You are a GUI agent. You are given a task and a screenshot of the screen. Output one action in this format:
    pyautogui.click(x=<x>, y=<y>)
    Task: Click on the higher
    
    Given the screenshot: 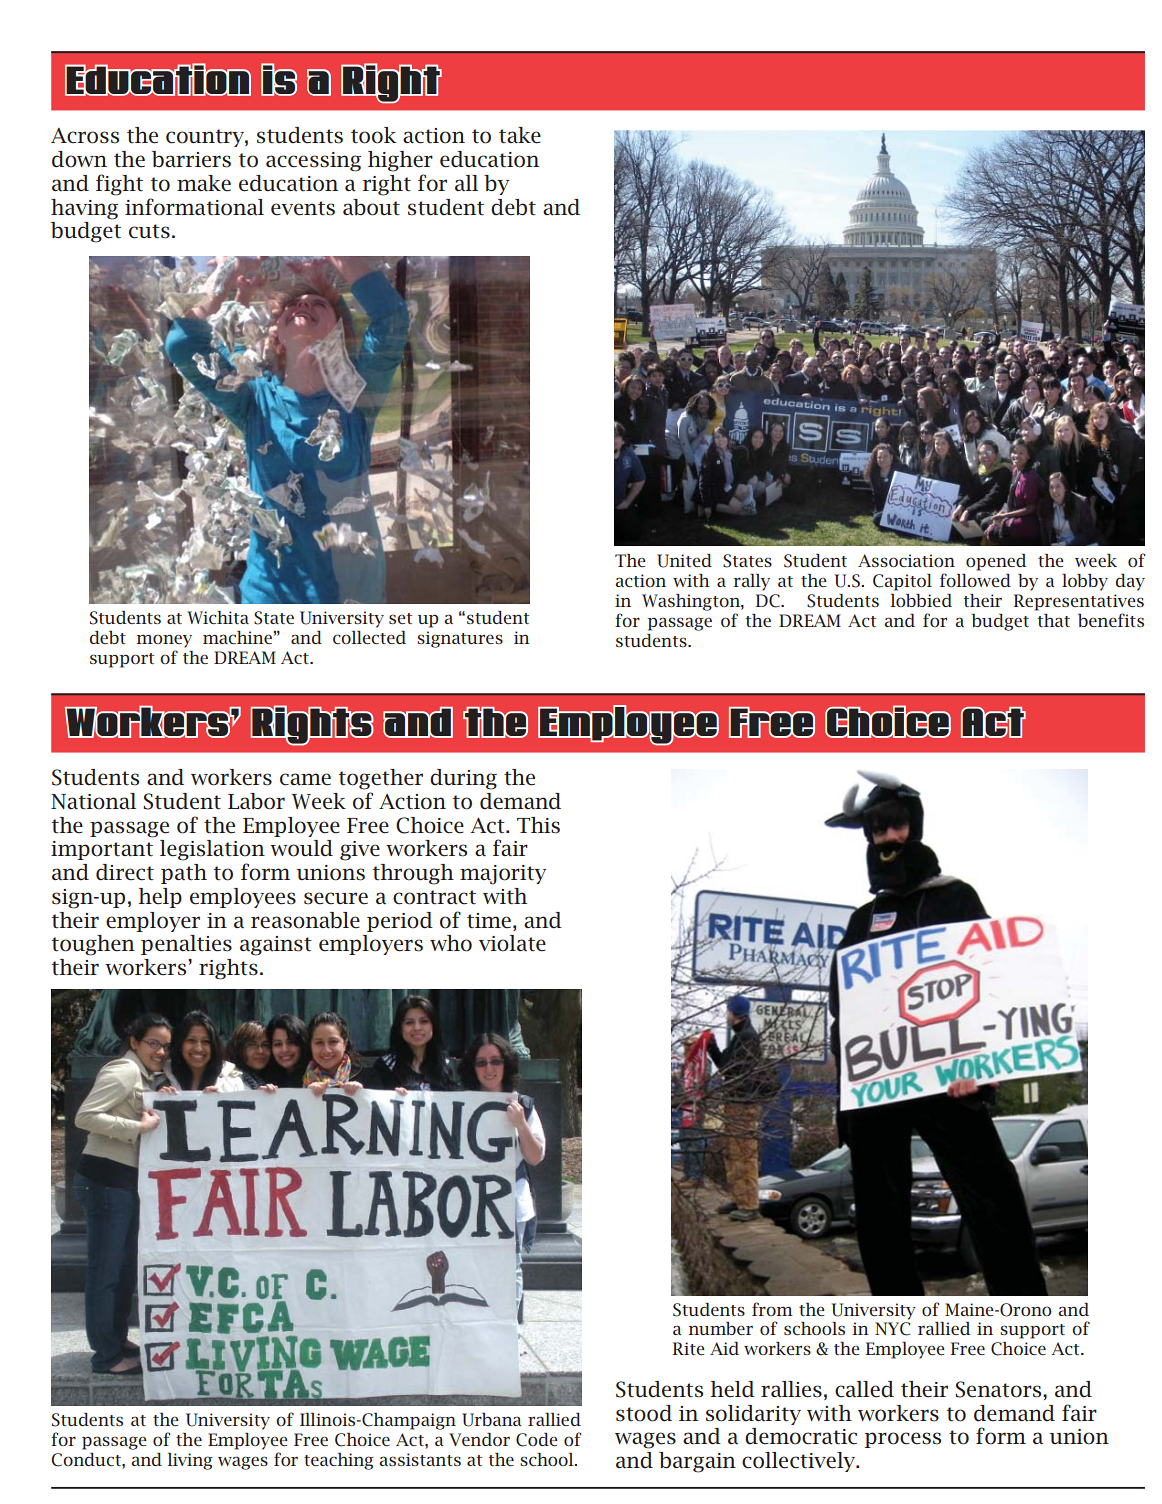 What is the action you would take?
    pyautogui.click(x=400, y=161)
